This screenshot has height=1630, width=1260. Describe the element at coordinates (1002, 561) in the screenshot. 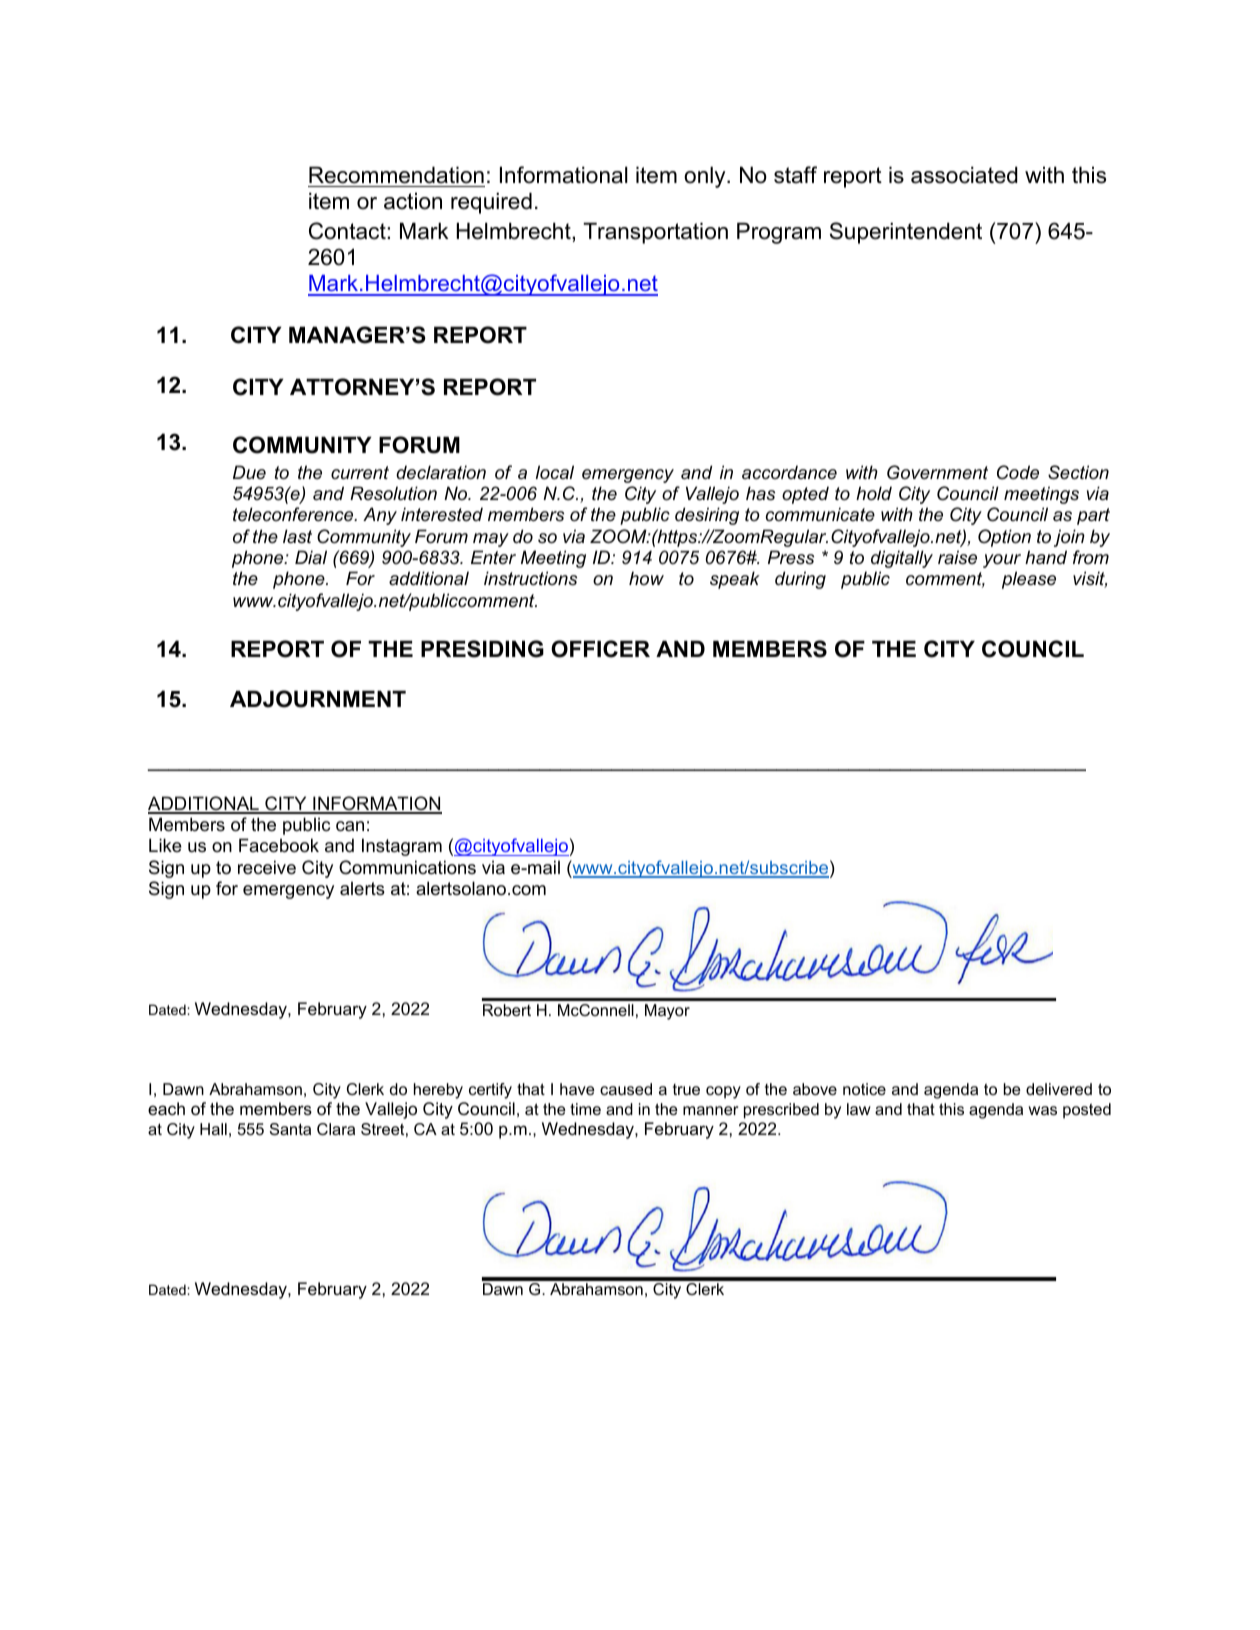

I see `your` at that location.
